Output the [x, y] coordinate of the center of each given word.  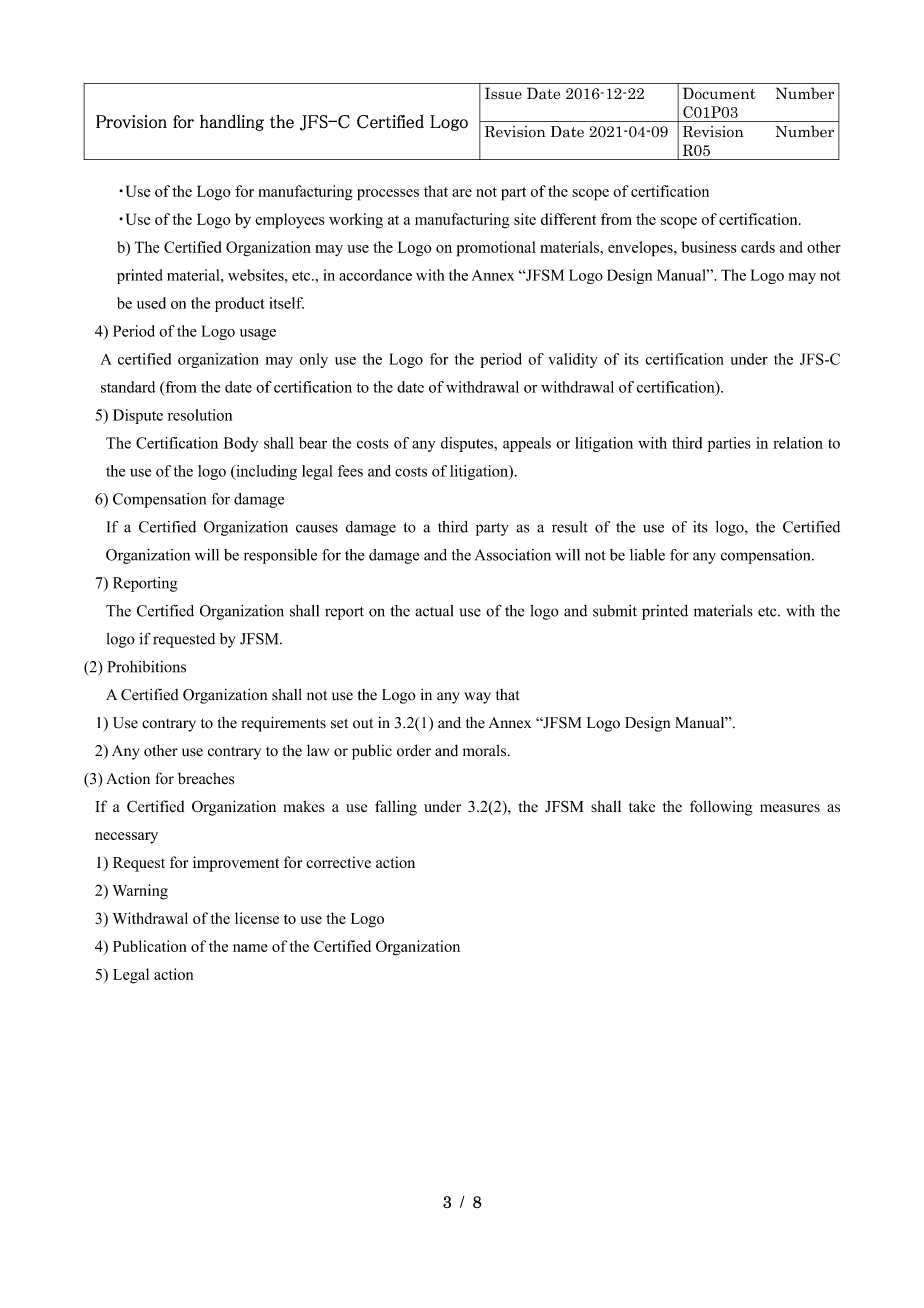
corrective [338, 862]
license [257, 918]
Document [719, 93]
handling [232, 122]
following [721, 808]
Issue [503, 93]
